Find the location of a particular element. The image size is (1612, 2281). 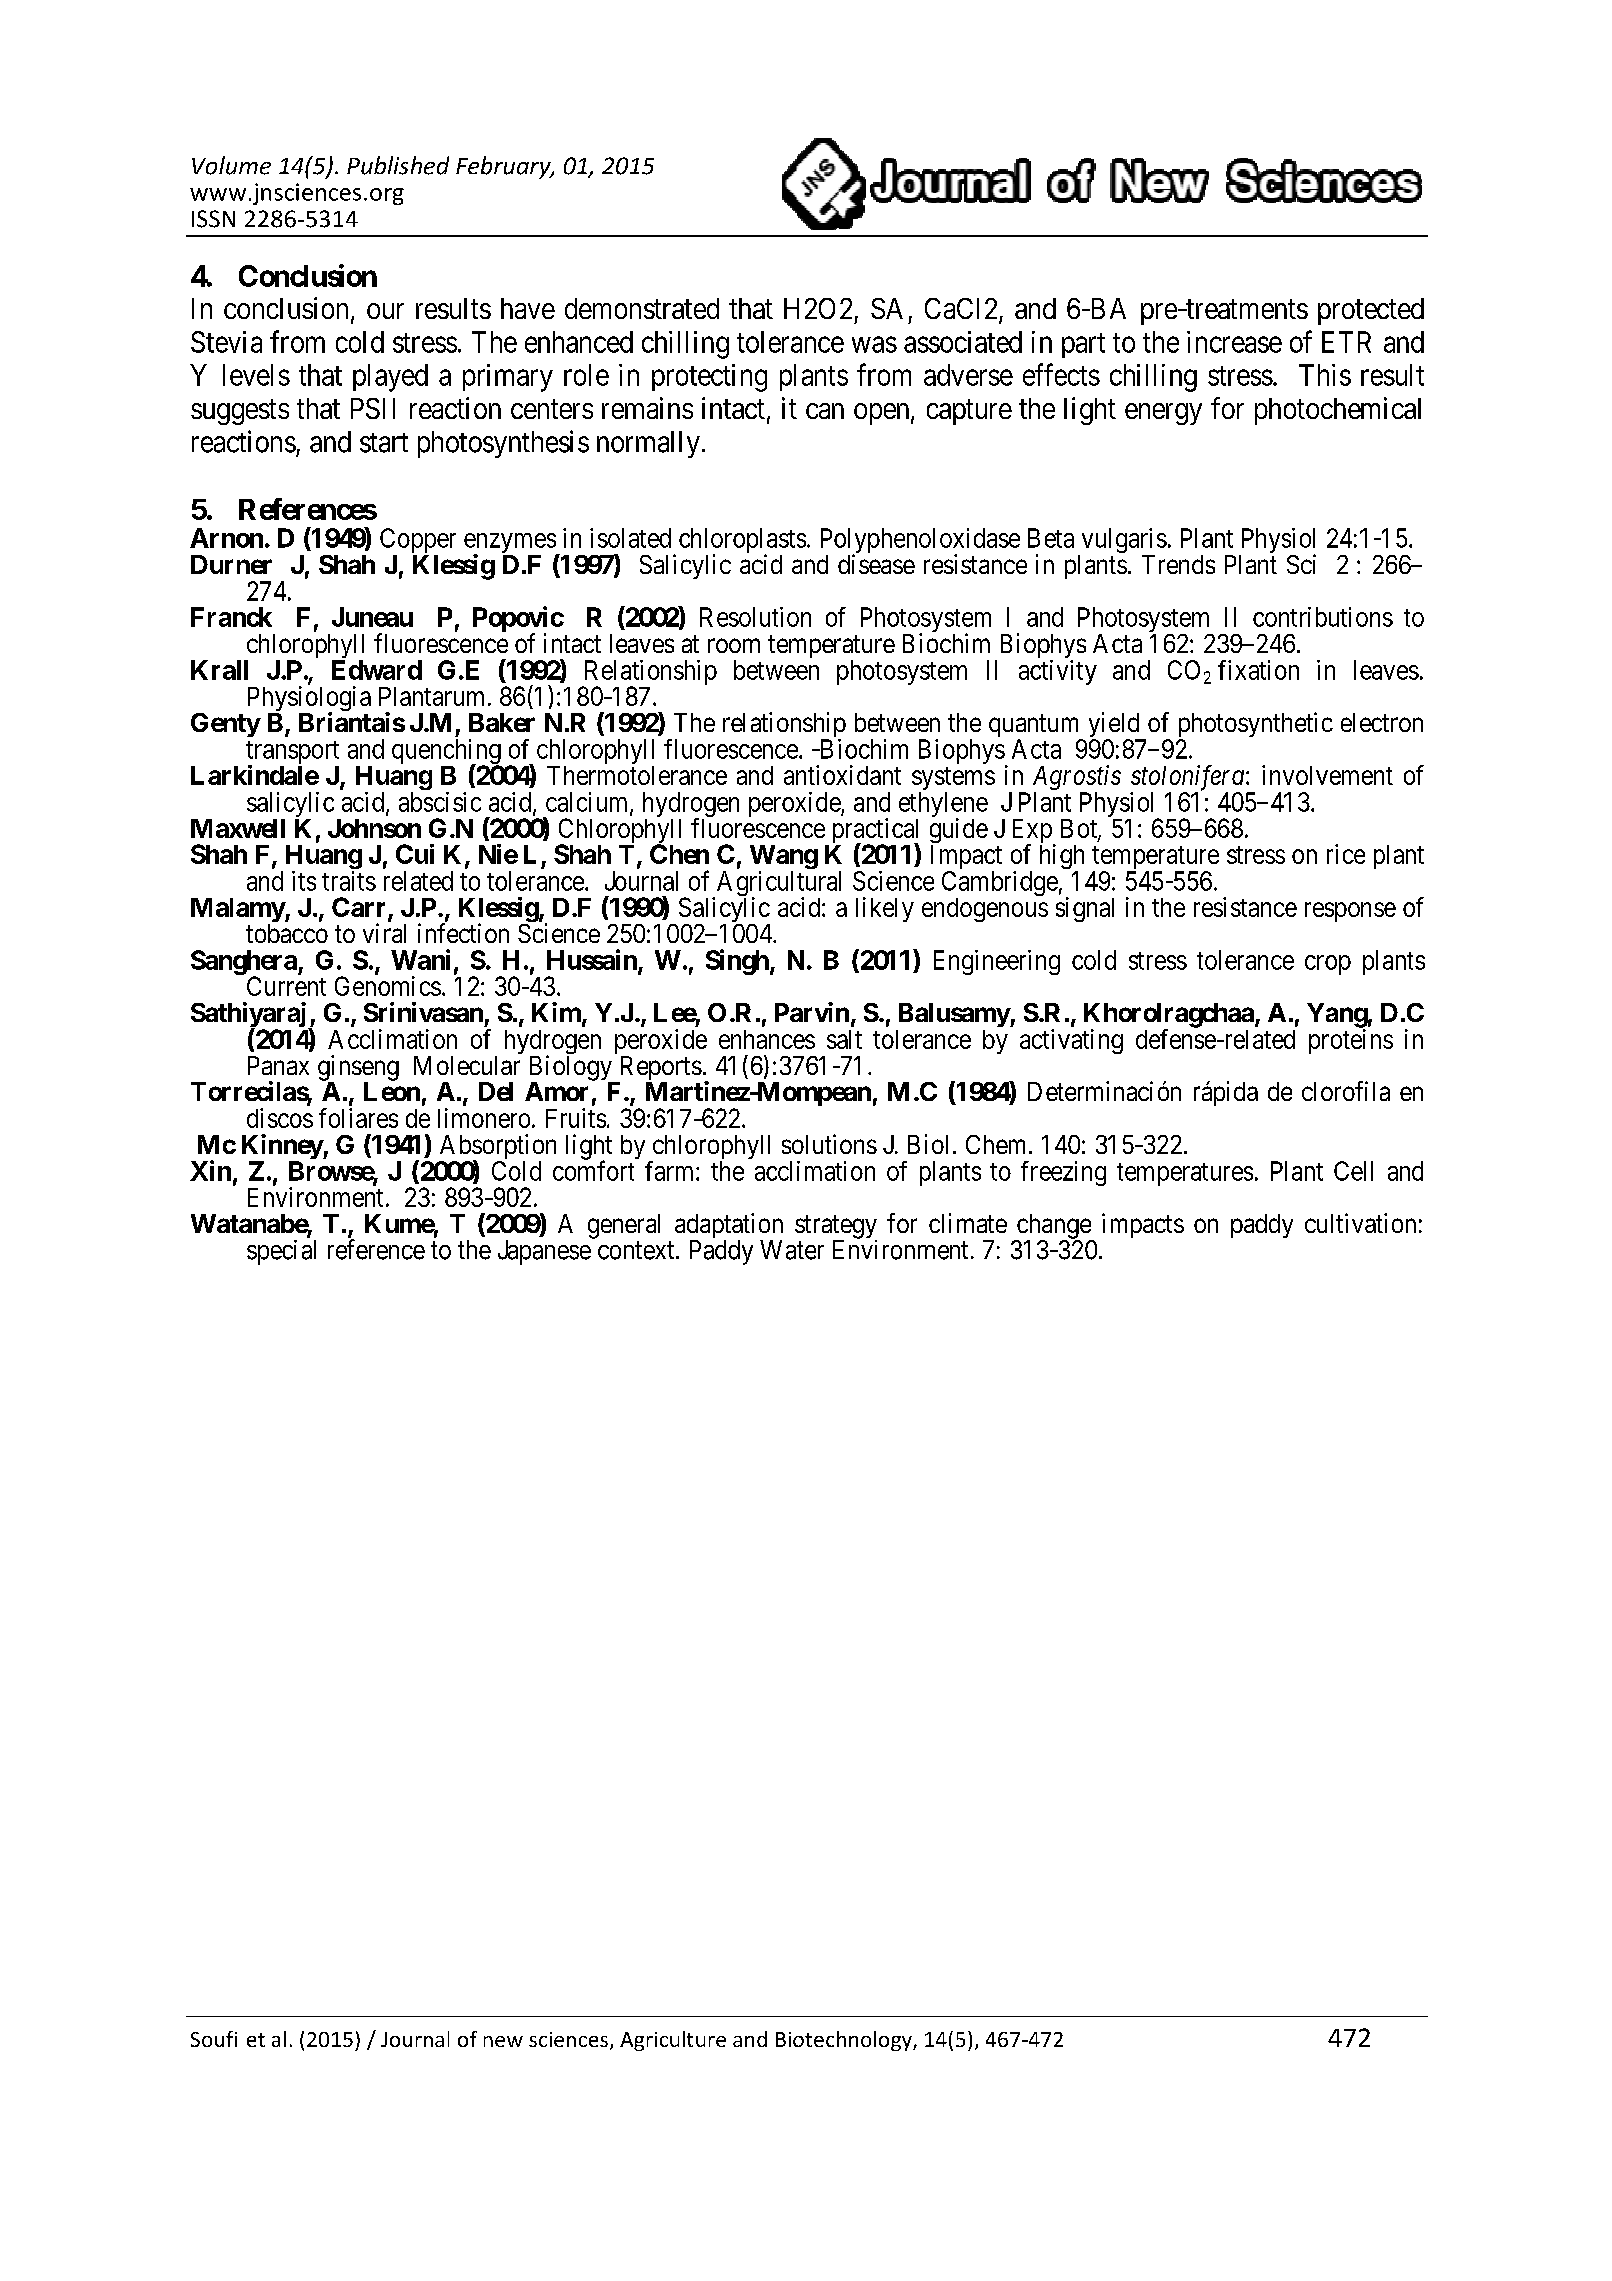

involvement is located at coordinates (1327, 775).
